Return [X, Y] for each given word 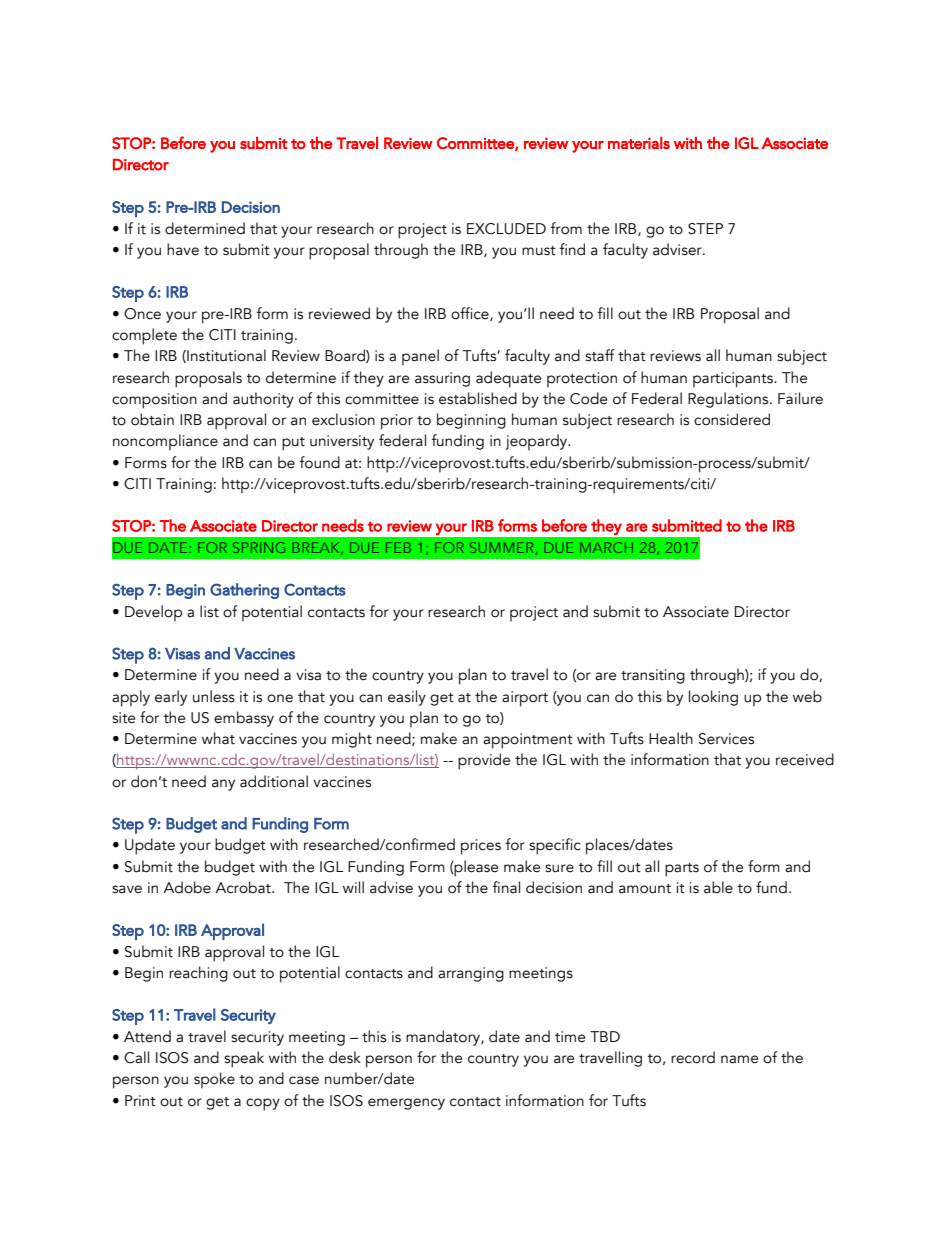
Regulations [729, 400]
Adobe [187, 887]
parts [682, 870]
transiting [653, 676]
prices [481, 847]
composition [154, 401]
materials [639, 143]
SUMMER [501, 547]
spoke [214, 1080]
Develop [153, 613]
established [478, 398]
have [183, 249]
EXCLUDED [506, 229]
